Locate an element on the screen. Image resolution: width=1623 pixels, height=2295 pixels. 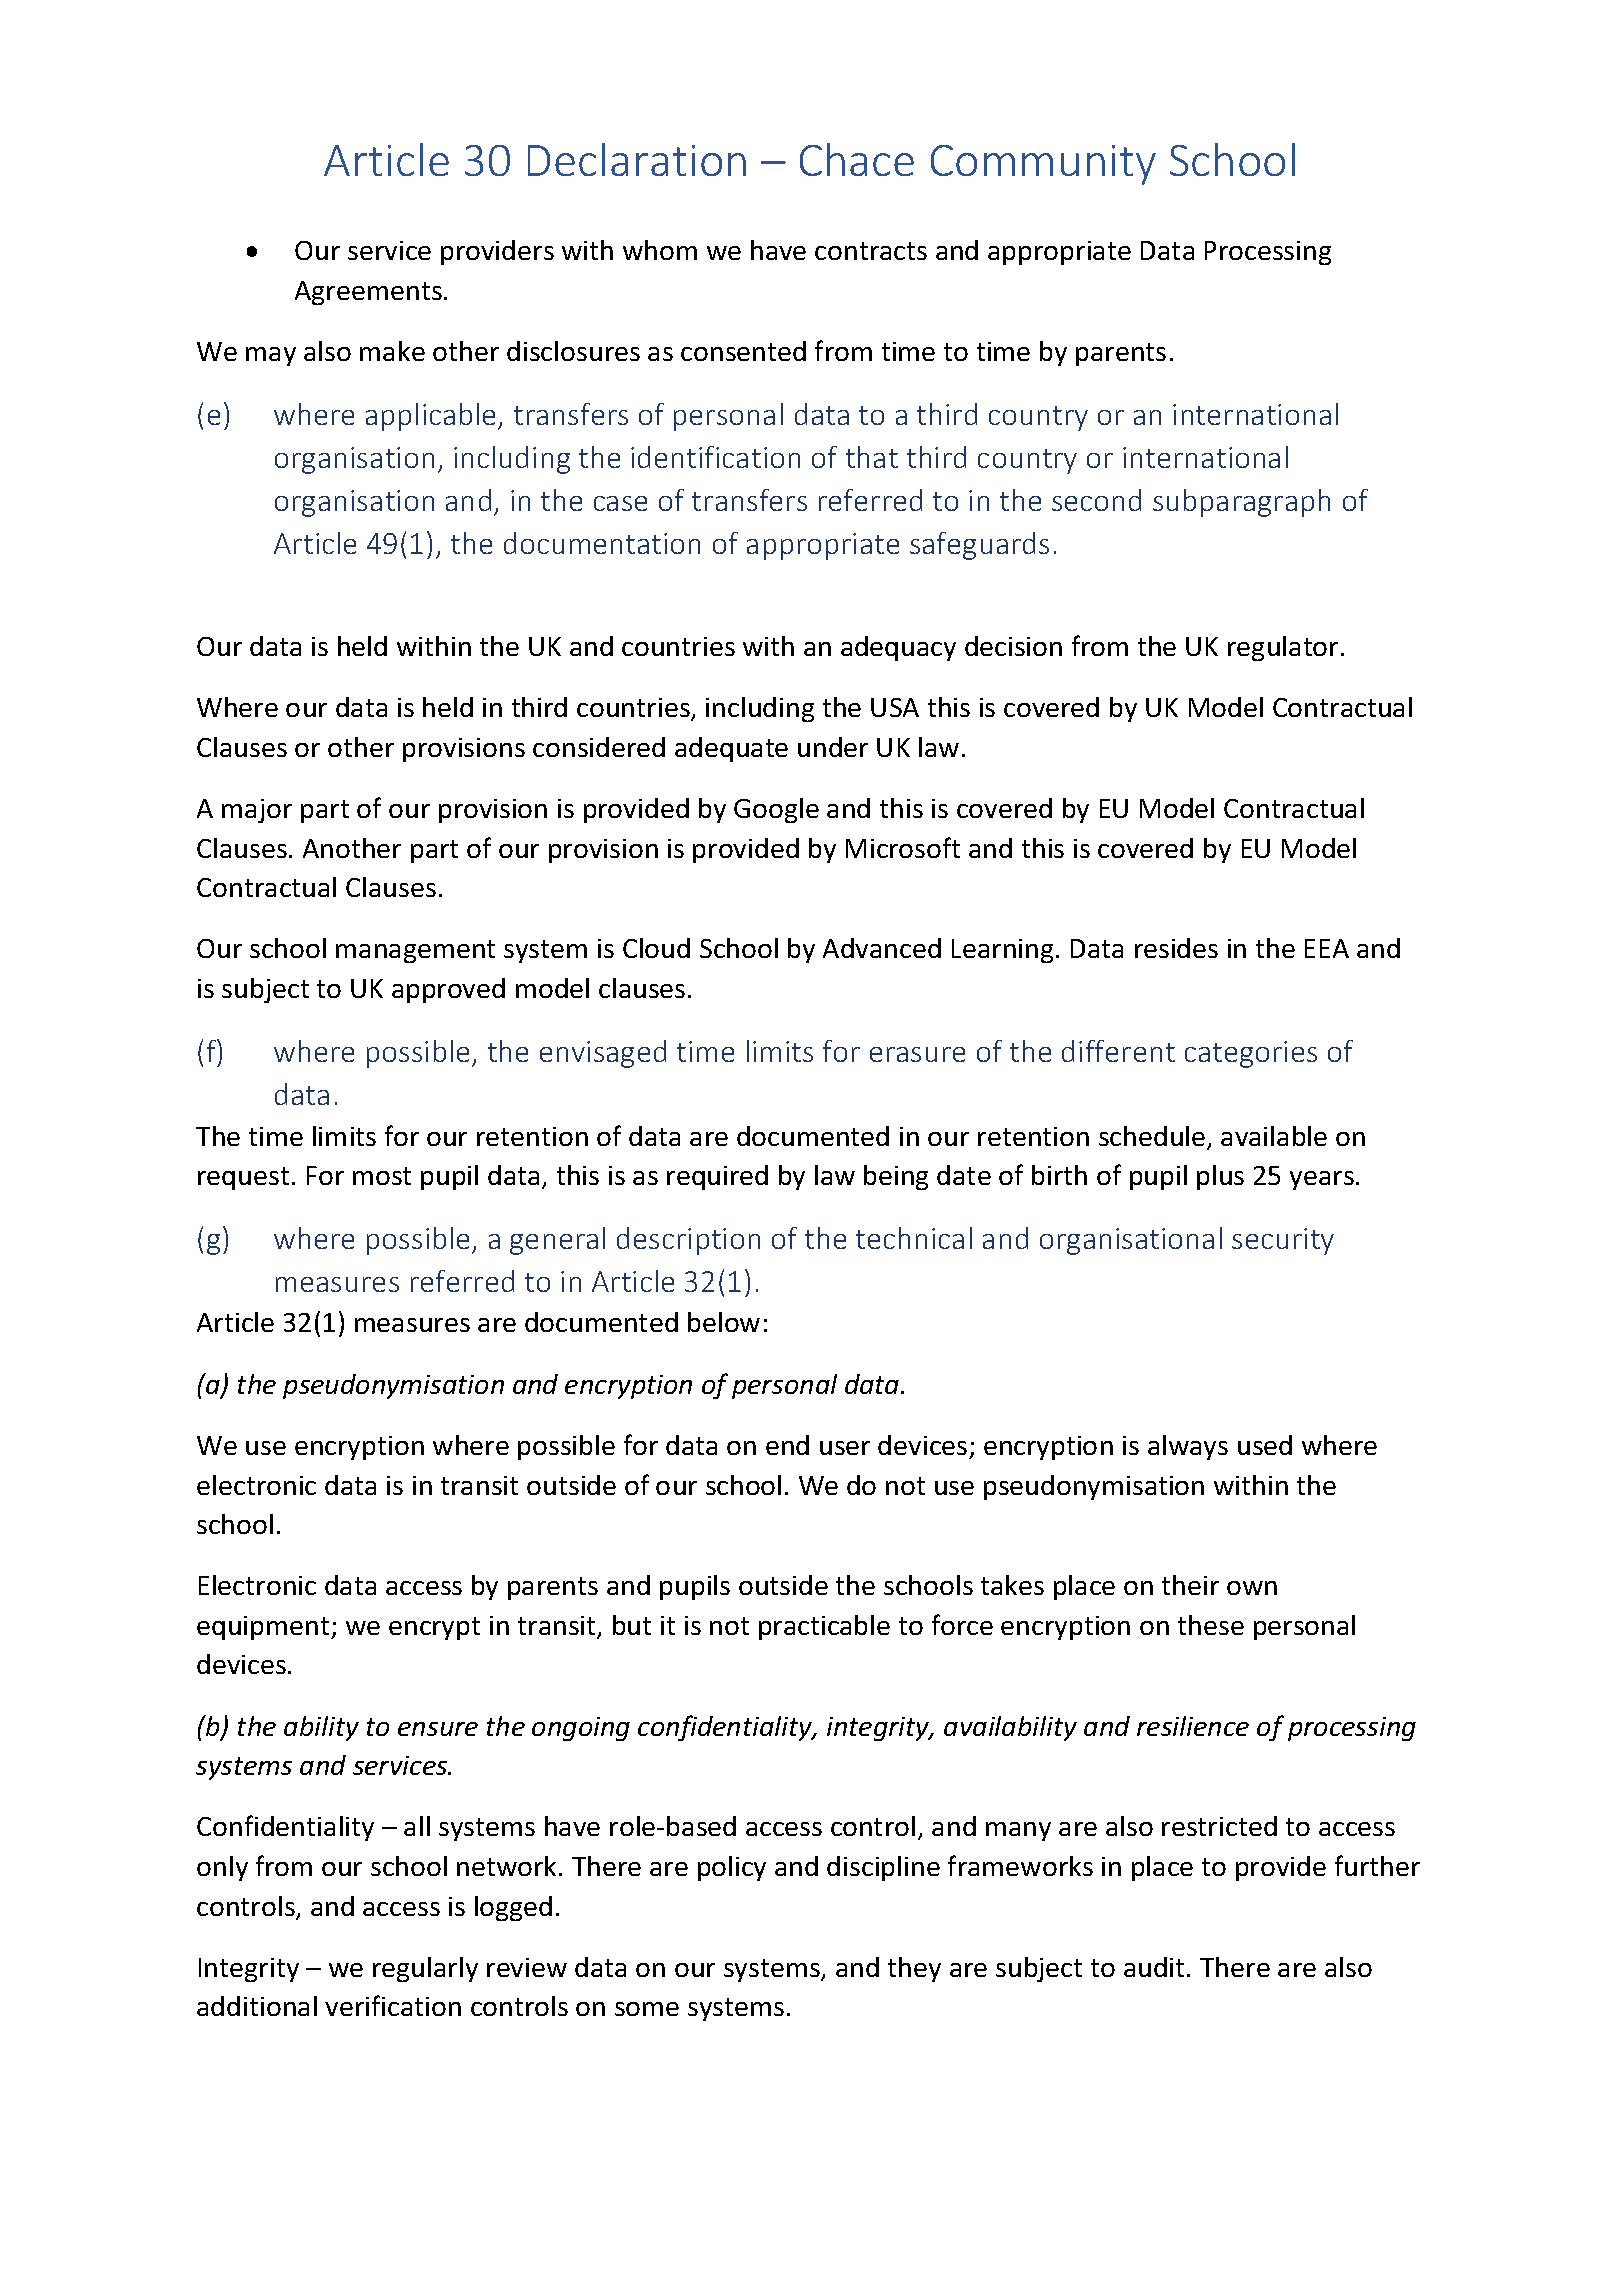
end is located at coordinates (787, 1445).
